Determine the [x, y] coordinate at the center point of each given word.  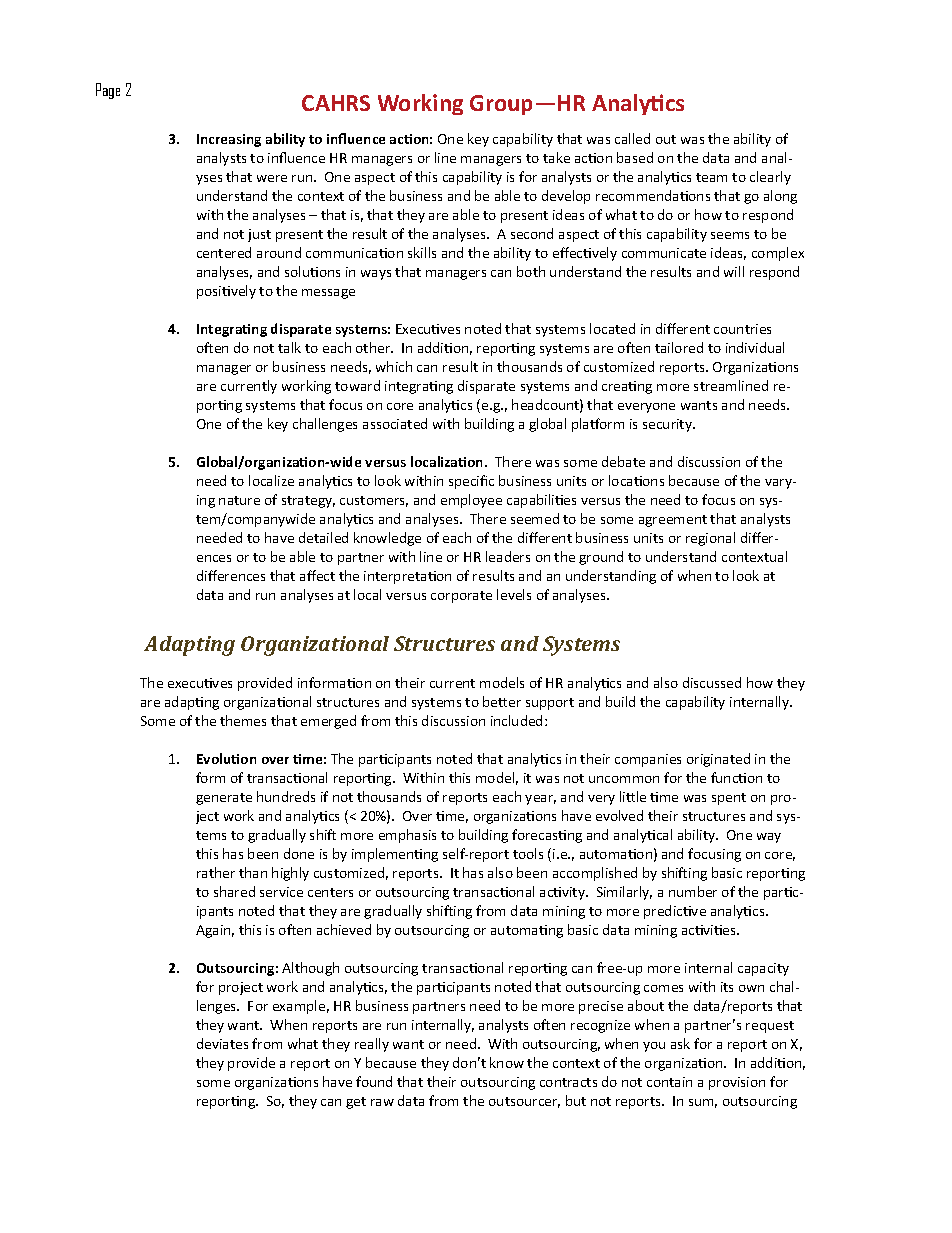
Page [108, 91]
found [374, 1081]
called [632, 138]
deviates [222, 1043]
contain [669, 1082]
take [556, 157]
